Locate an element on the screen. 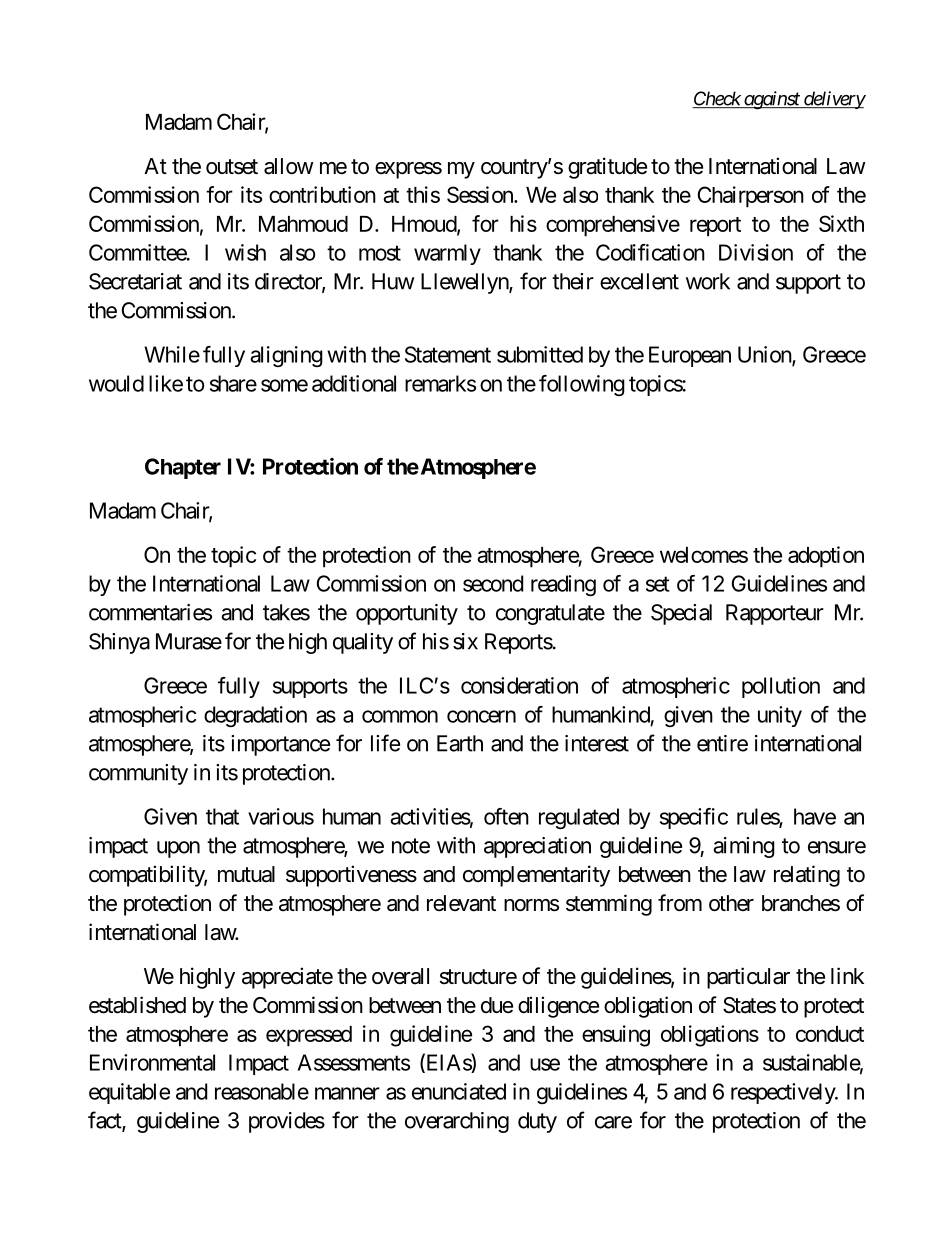 The image size is (952, 1233). outset is located at coordinates (232, 167).
